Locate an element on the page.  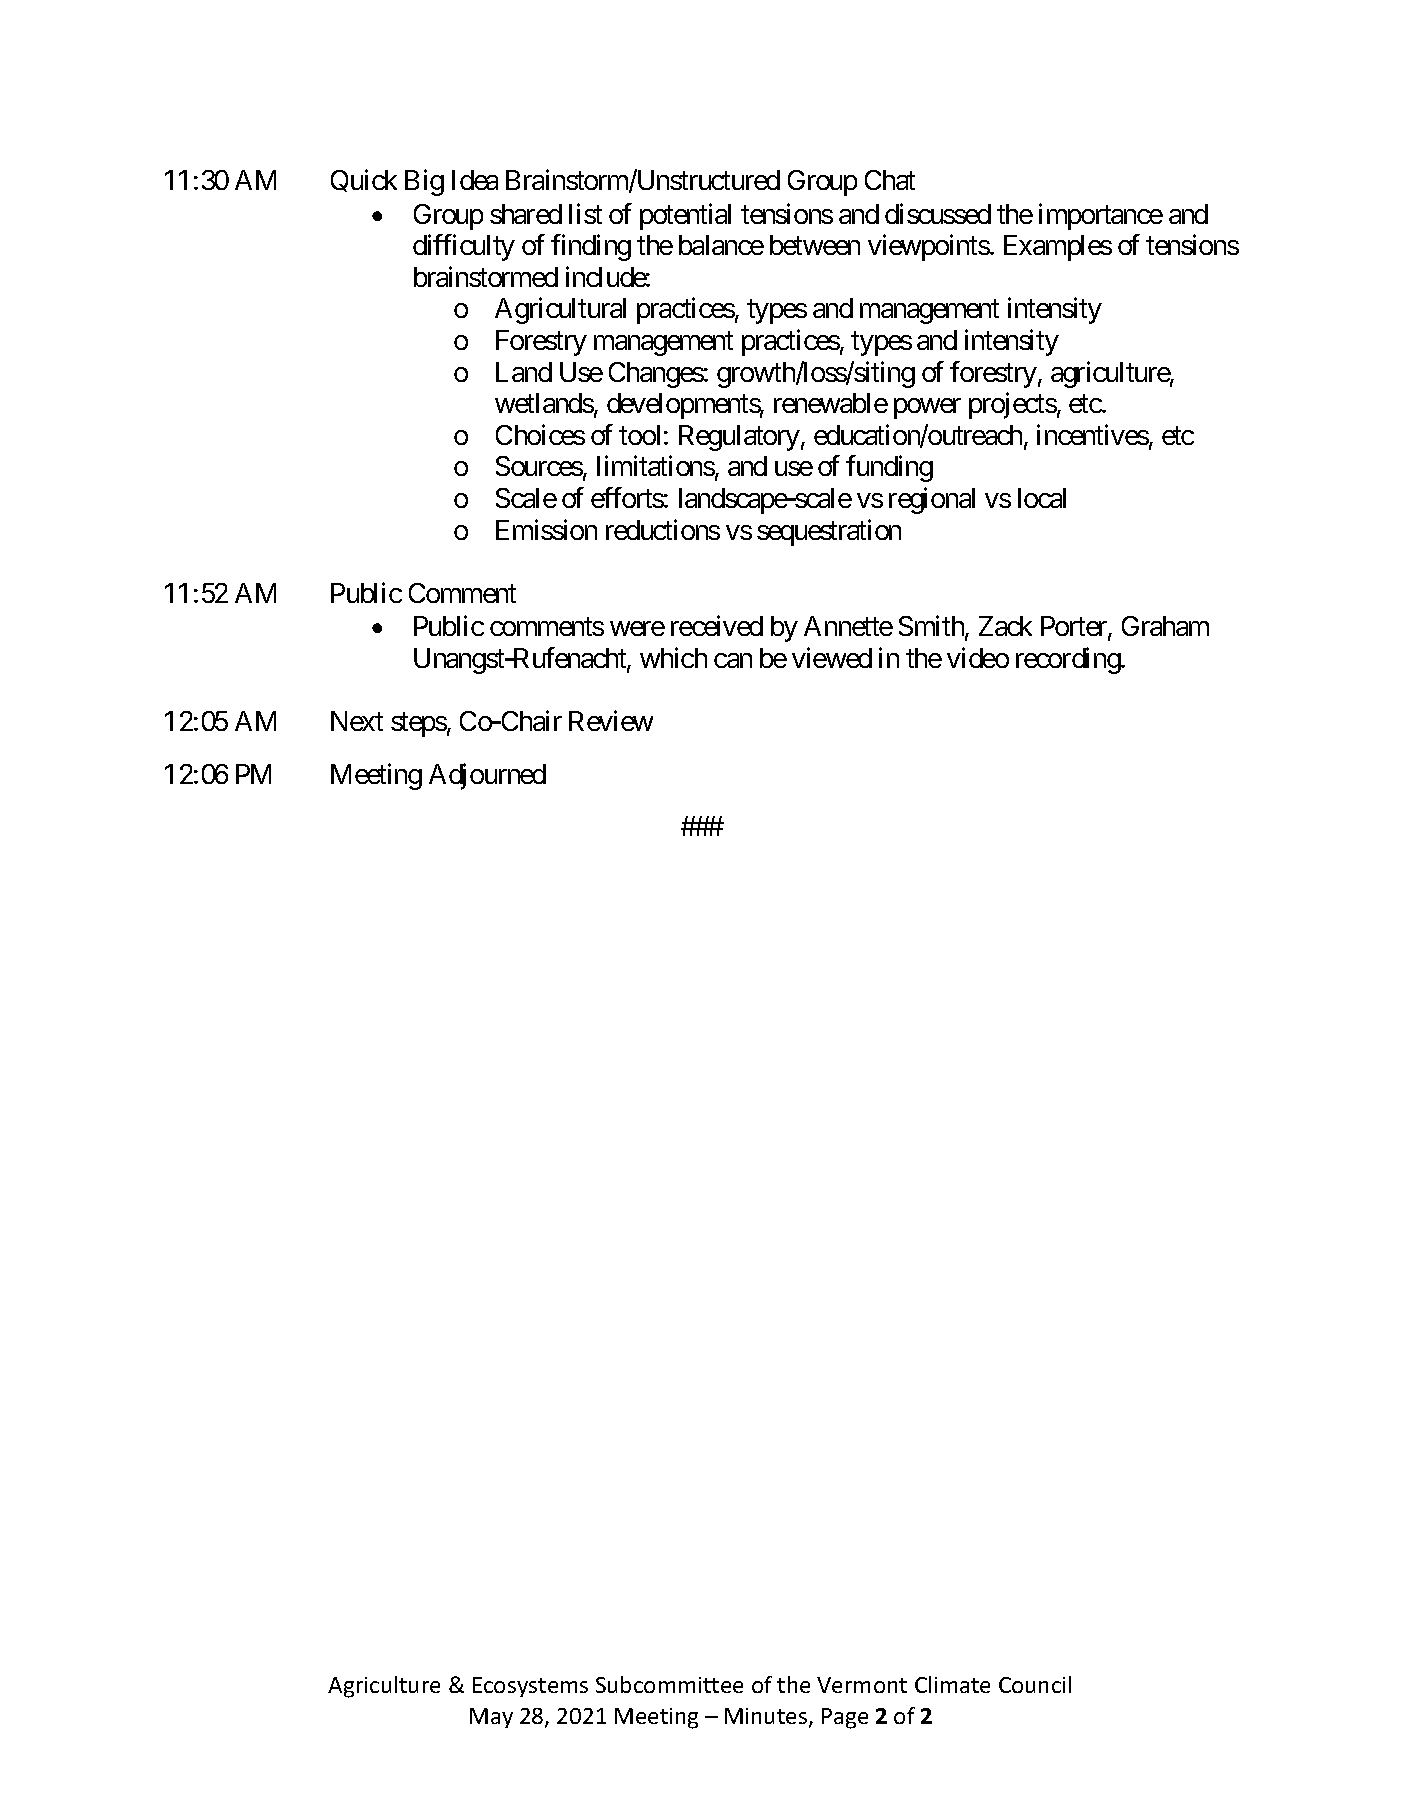
Next is located at coordinates (357, 721).
